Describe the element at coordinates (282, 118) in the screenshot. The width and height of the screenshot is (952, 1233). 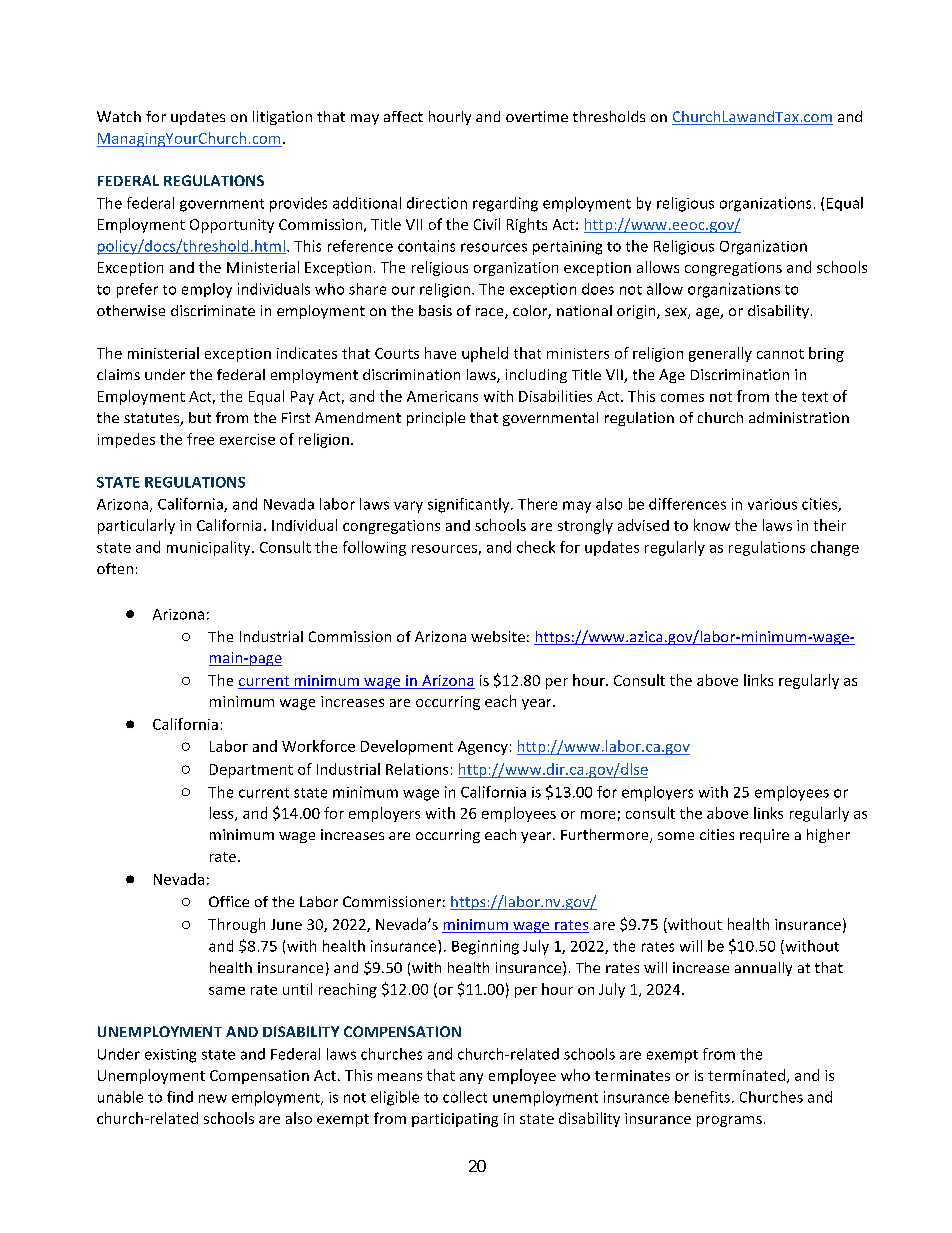
I see `litigation` at that location.
